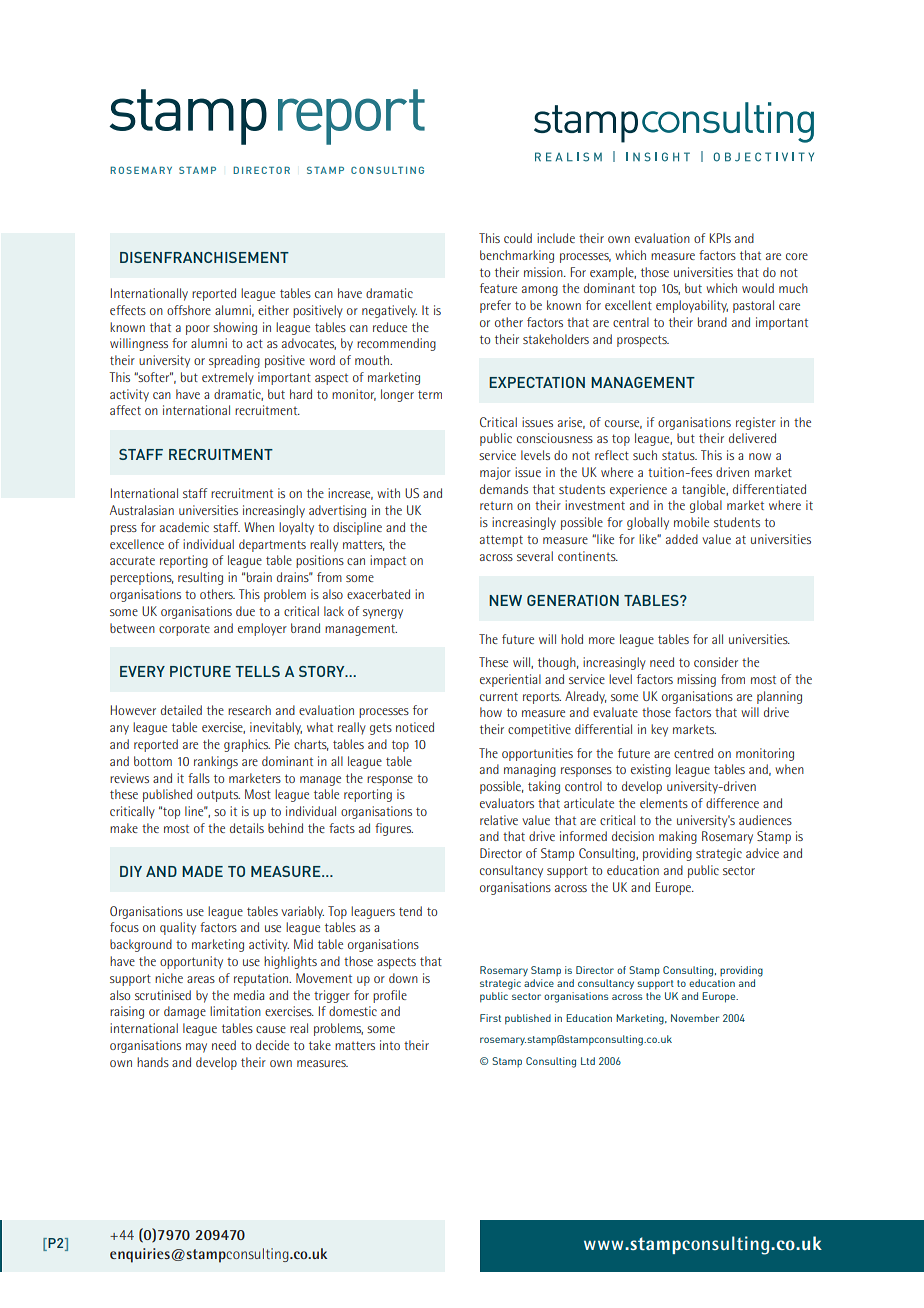 This image has width=924, height=1308. Describe the element at coordinates (490, 1018) in the image. I see `First` at that location.
